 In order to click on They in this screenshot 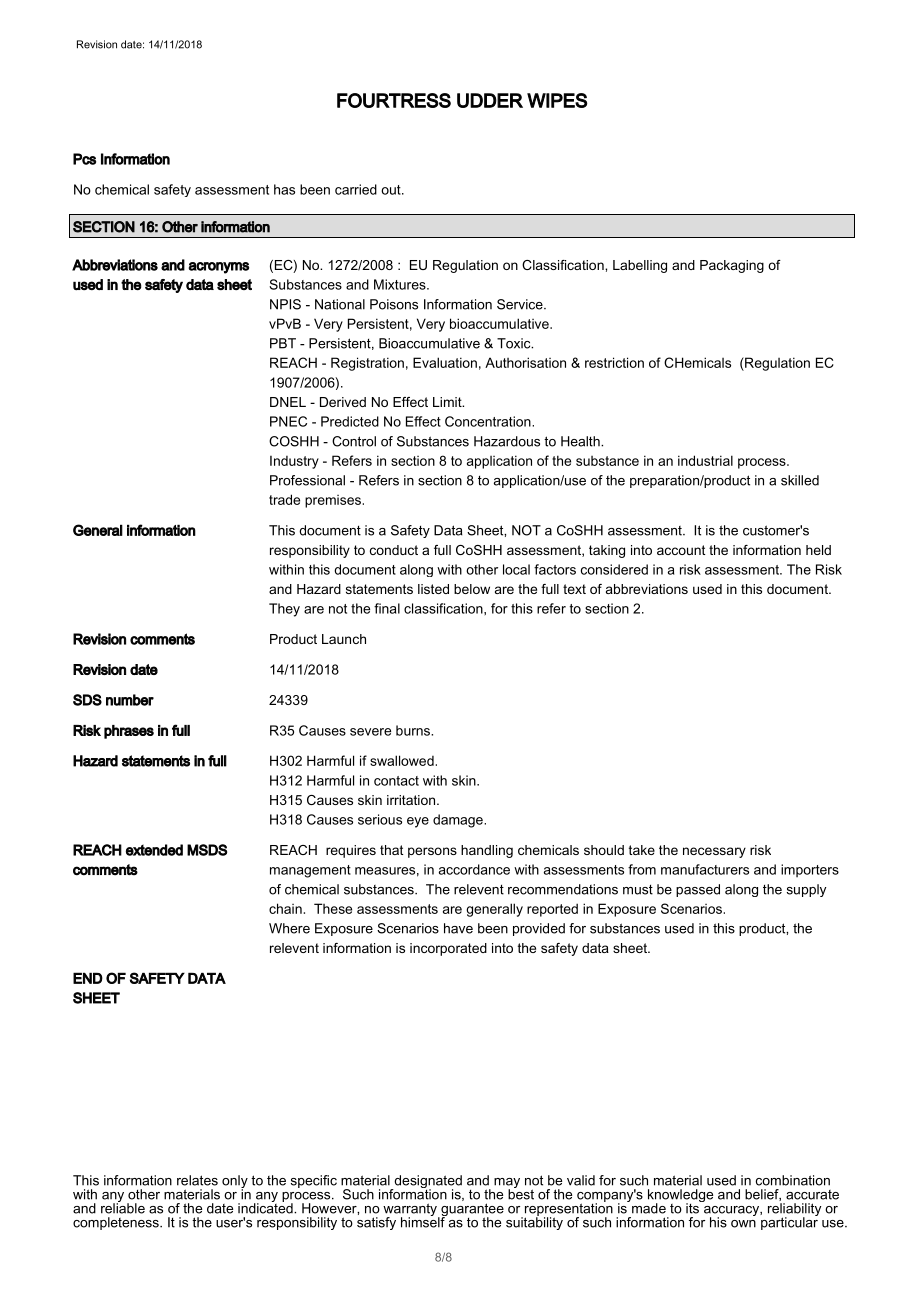, I will do `click(284, 610)`.
